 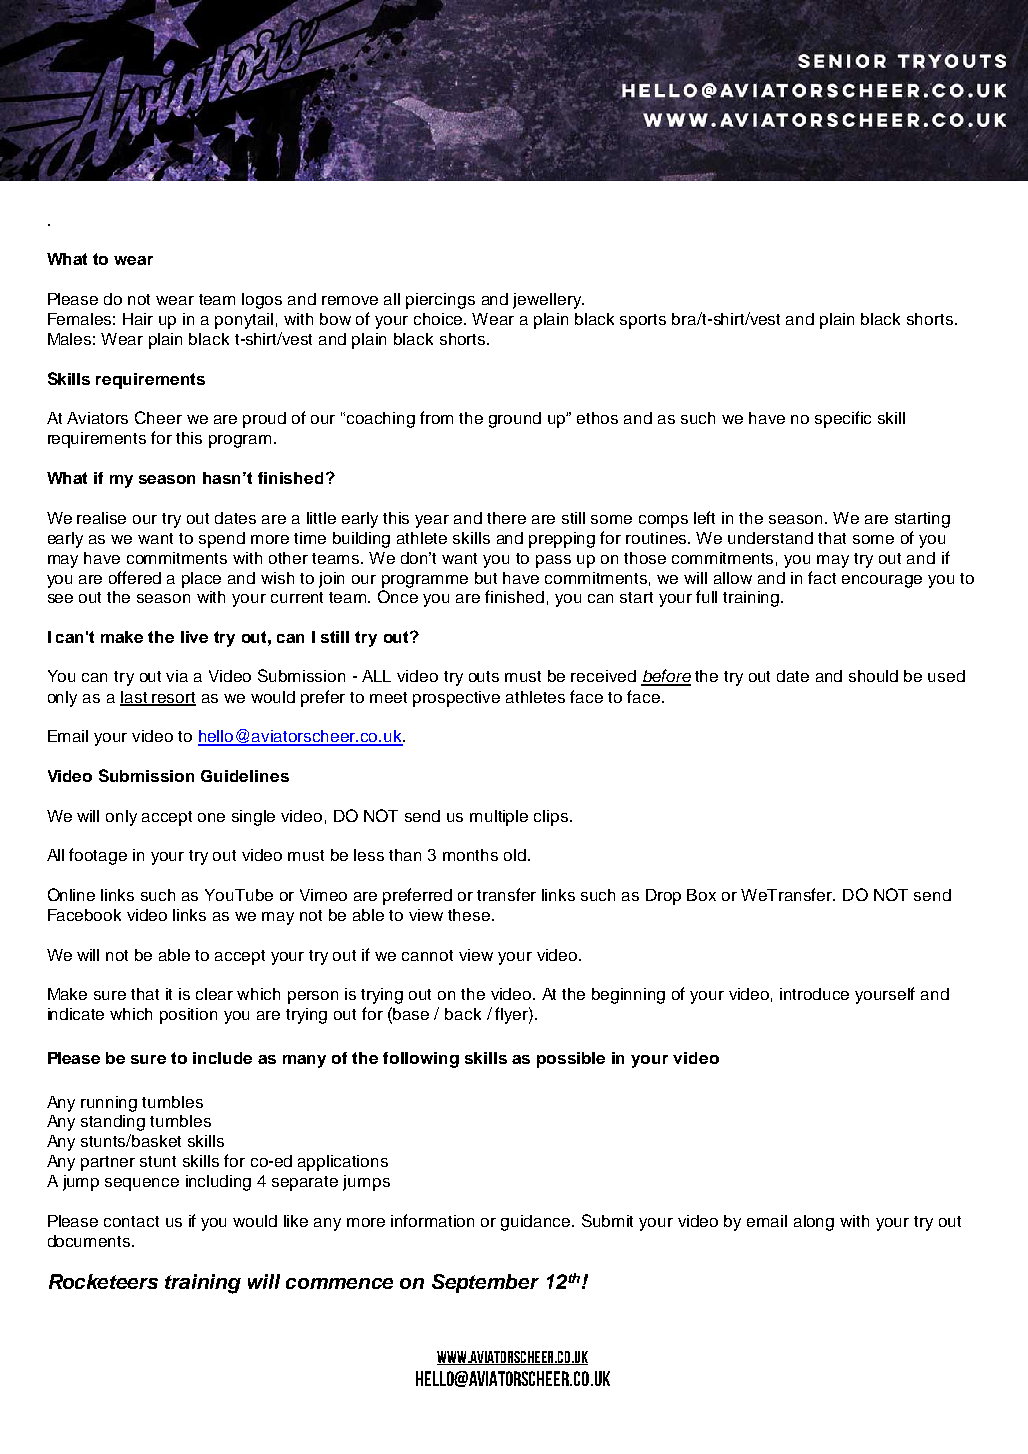 I want to click on contact, so click(x=131, y=1221).
